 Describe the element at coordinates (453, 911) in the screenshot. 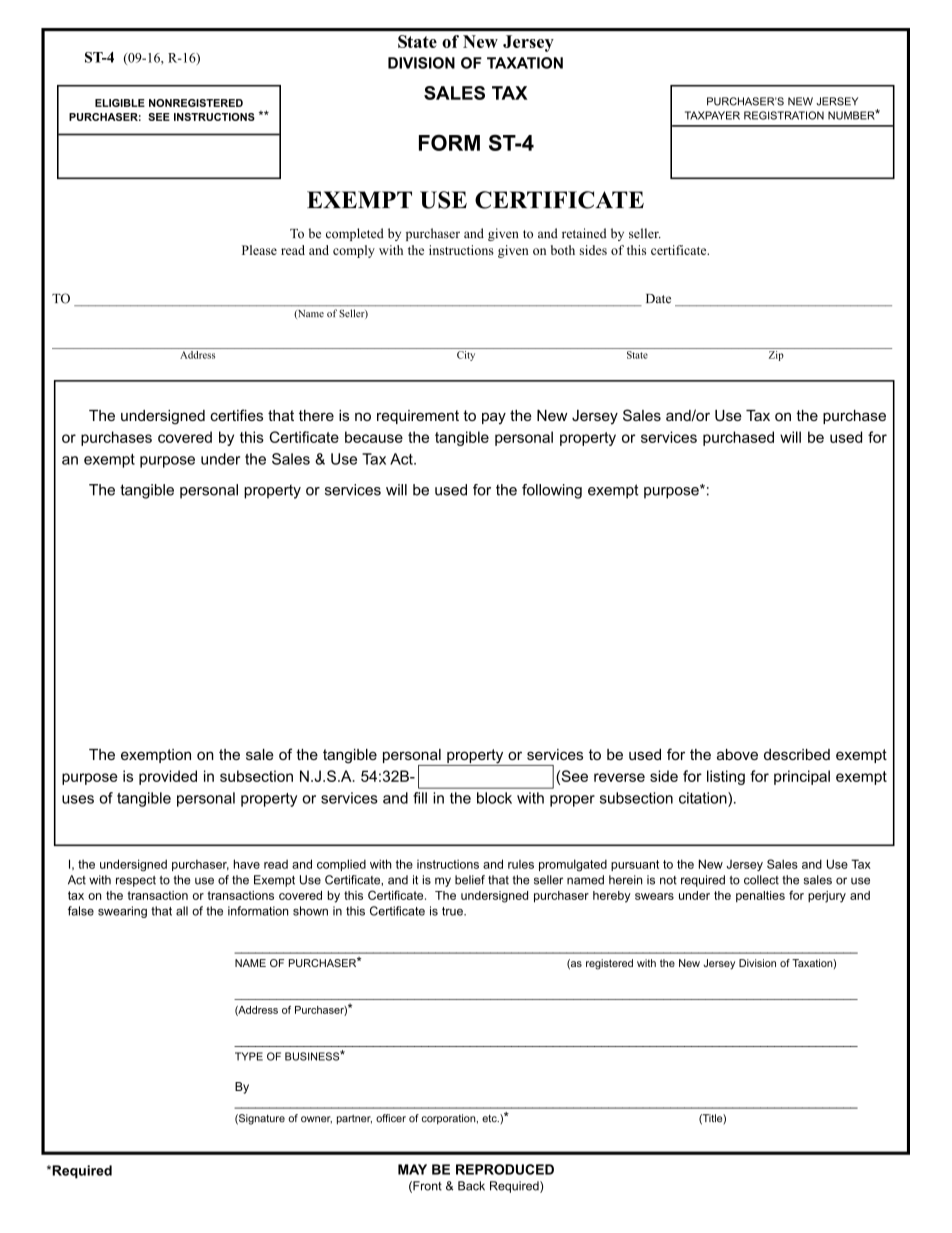

I see `true` at that location.
